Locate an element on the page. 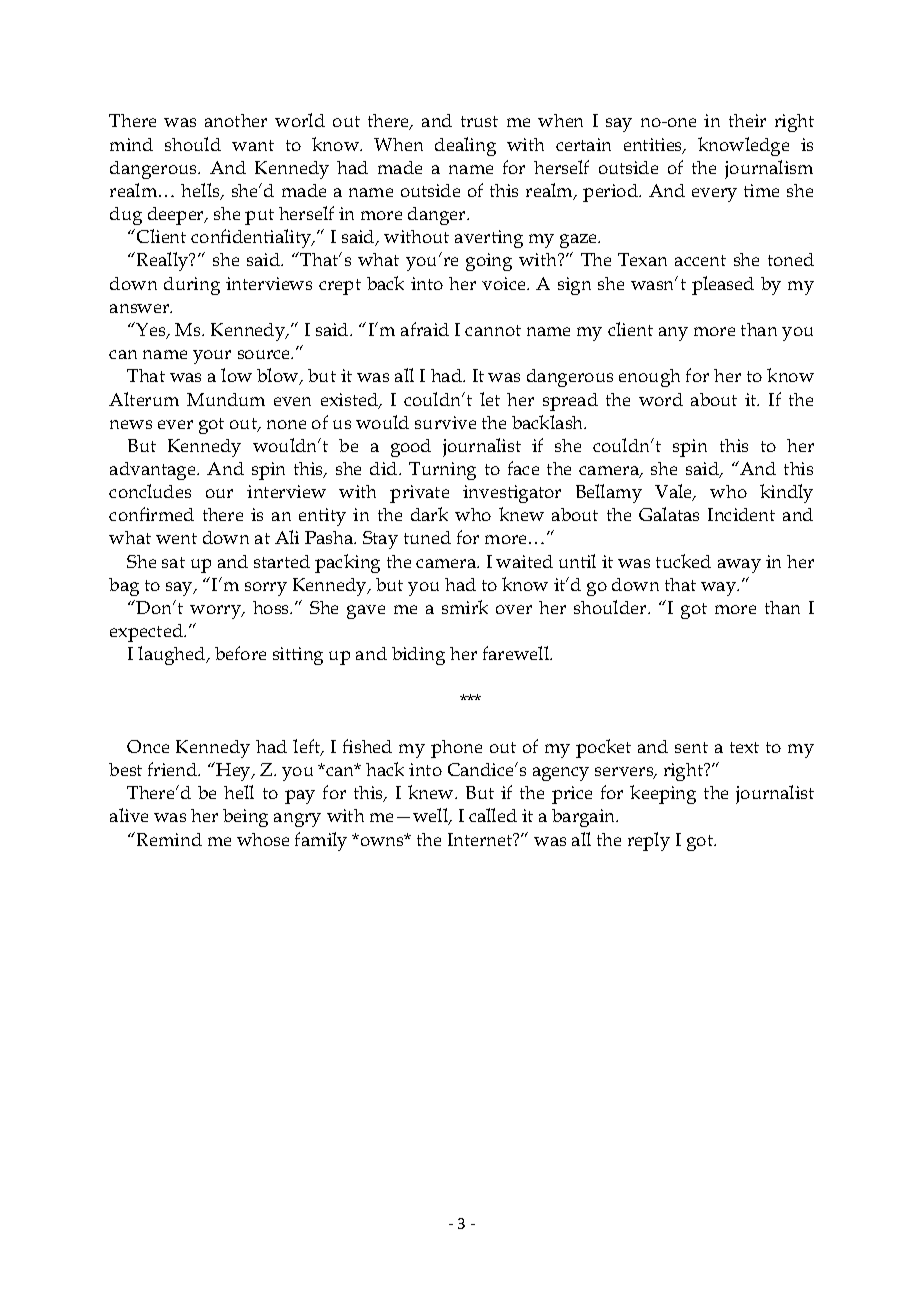  being is located at coordinates (245, 818).
